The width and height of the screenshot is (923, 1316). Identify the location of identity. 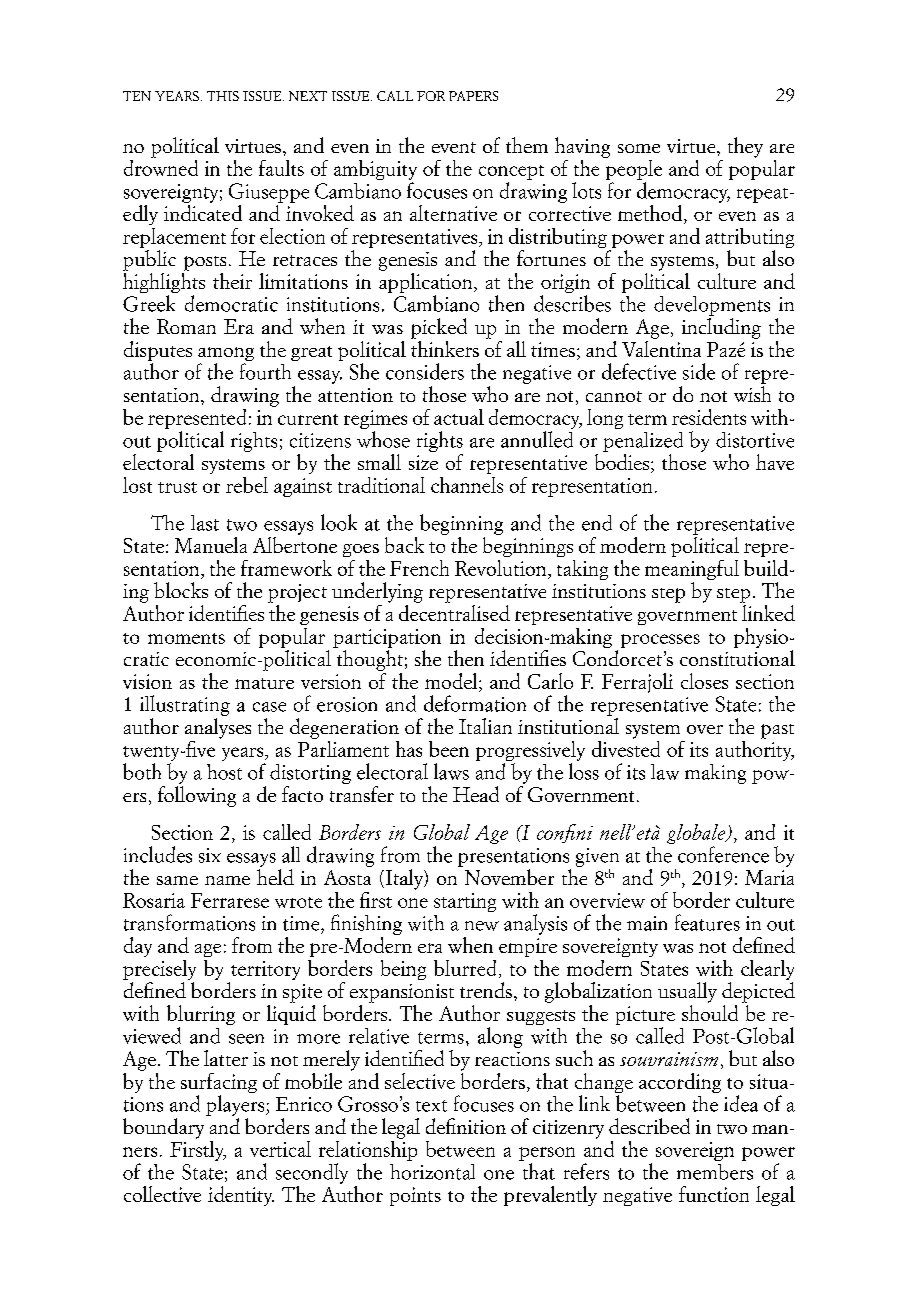
(241, 1196).
